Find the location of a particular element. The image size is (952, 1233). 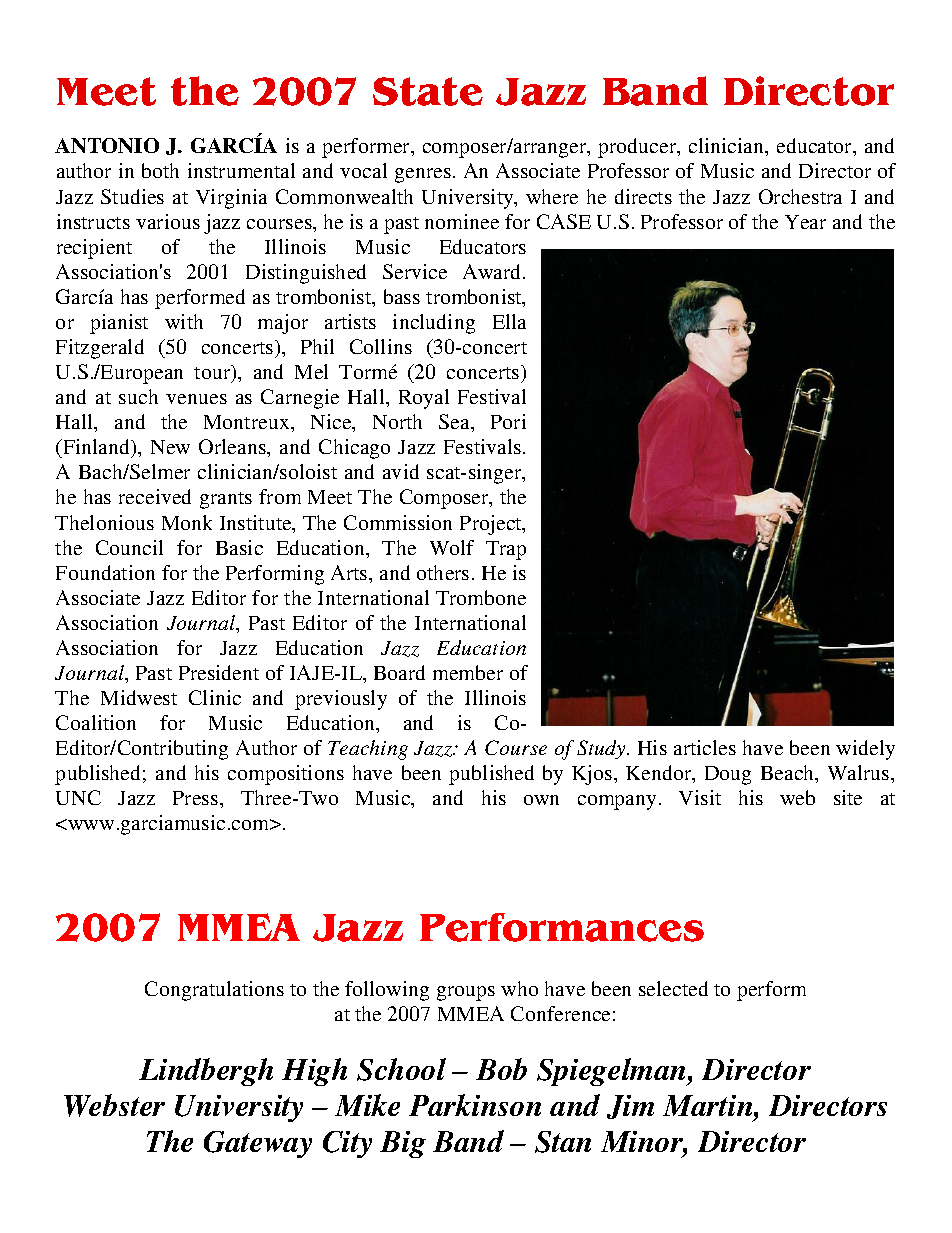

Trap is located at coordinates (506, 550).
